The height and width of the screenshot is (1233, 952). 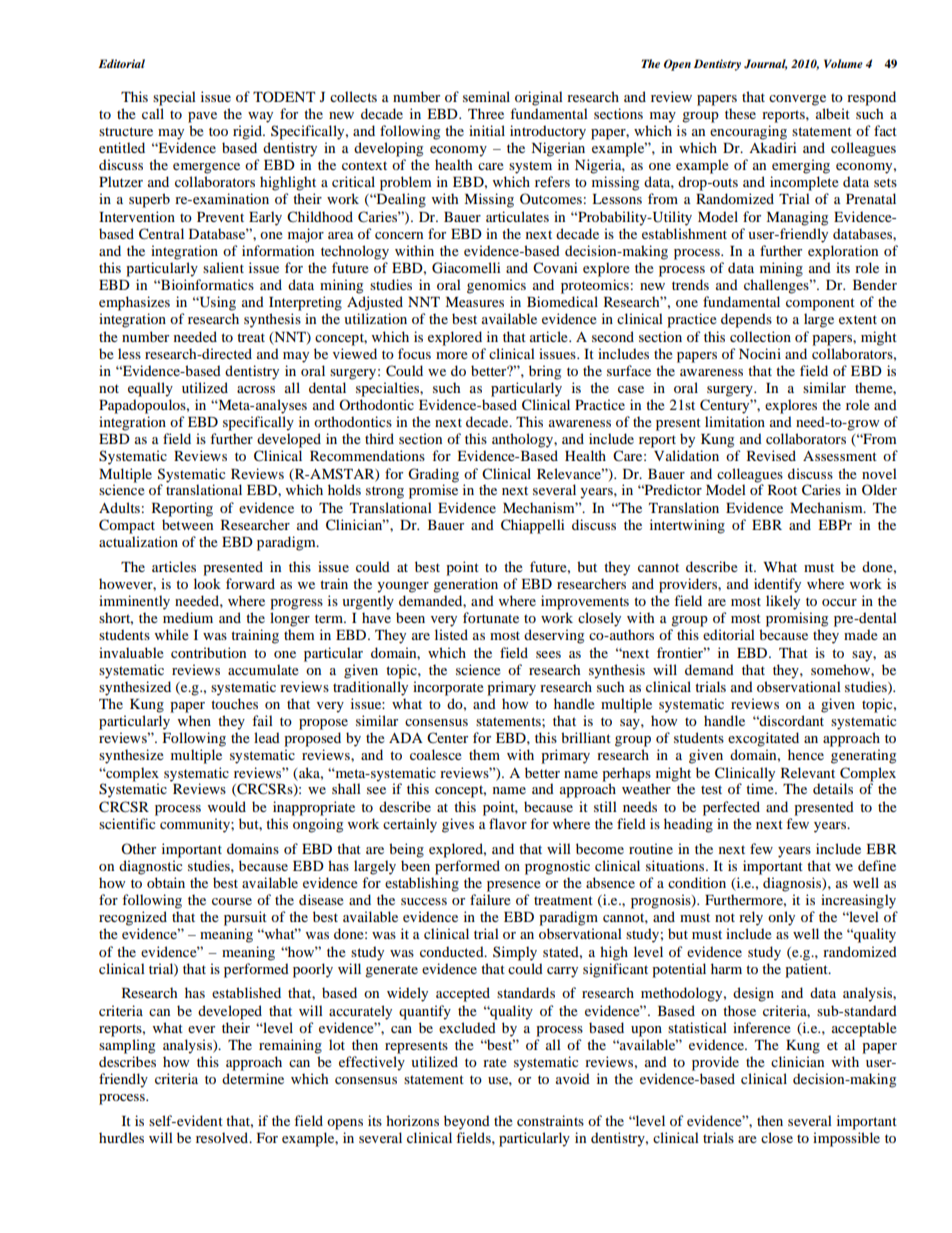 What do you see at coordinates (232, 901) in the screenshot?
I see `course` at bounding box center [232, 901].
